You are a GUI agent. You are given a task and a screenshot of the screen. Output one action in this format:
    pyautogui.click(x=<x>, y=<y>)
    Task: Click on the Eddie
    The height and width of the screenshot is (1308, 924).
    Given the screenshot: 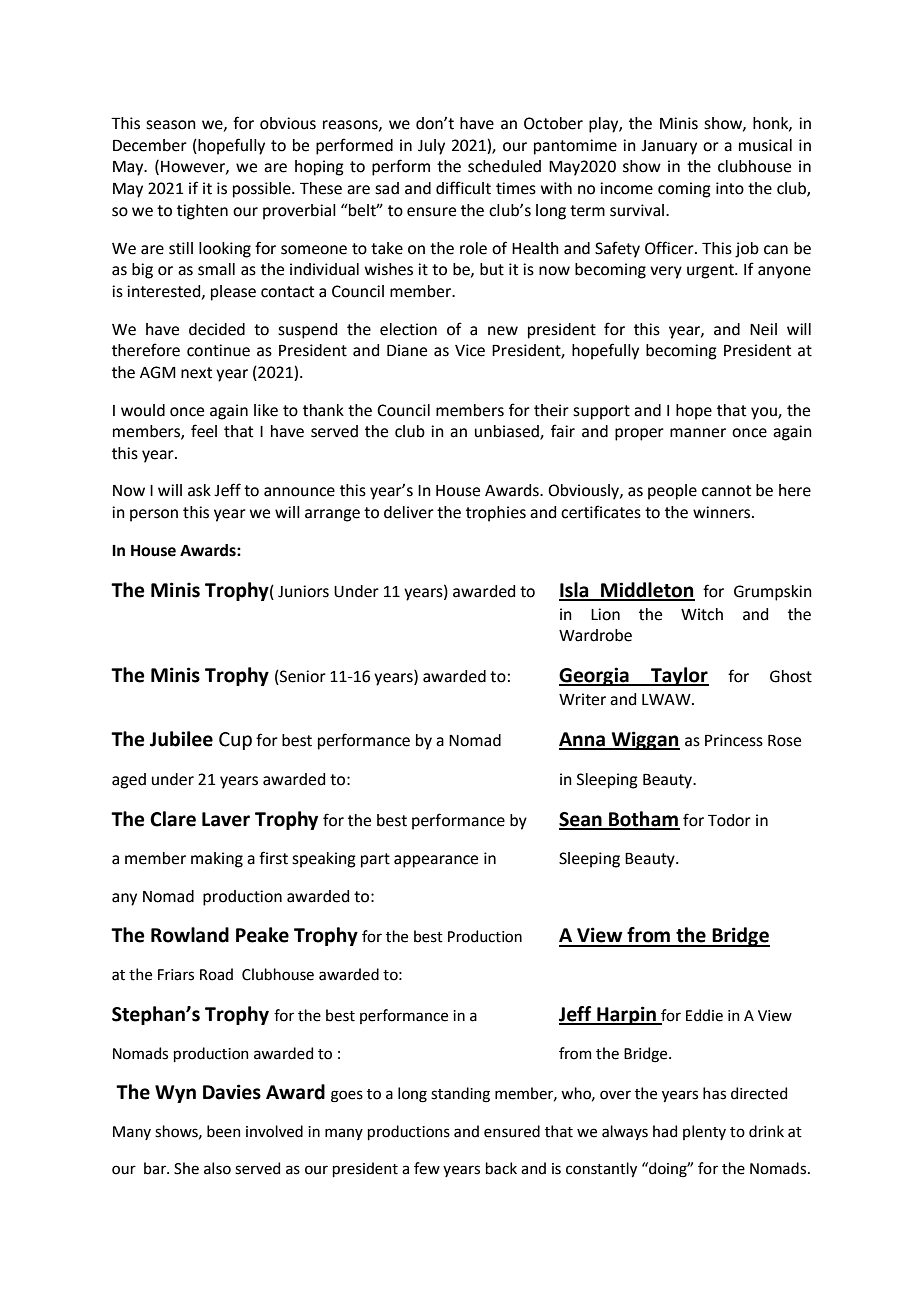 What is the action you would take?
    pyautogui.click(x=704, y=1015)
